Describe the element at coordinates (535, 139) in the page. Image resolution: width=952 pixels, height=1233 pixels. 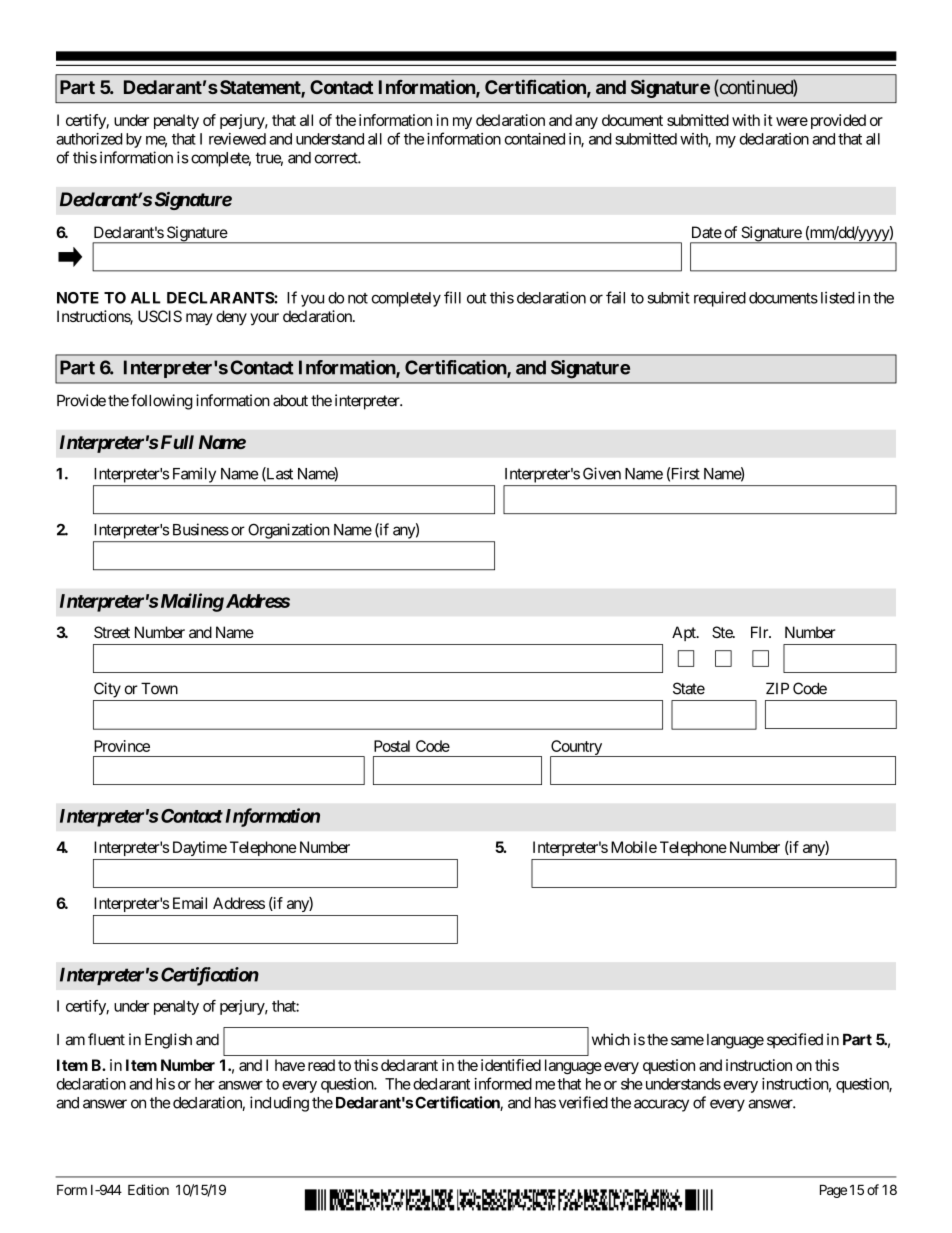
I see `contained` at that location.
